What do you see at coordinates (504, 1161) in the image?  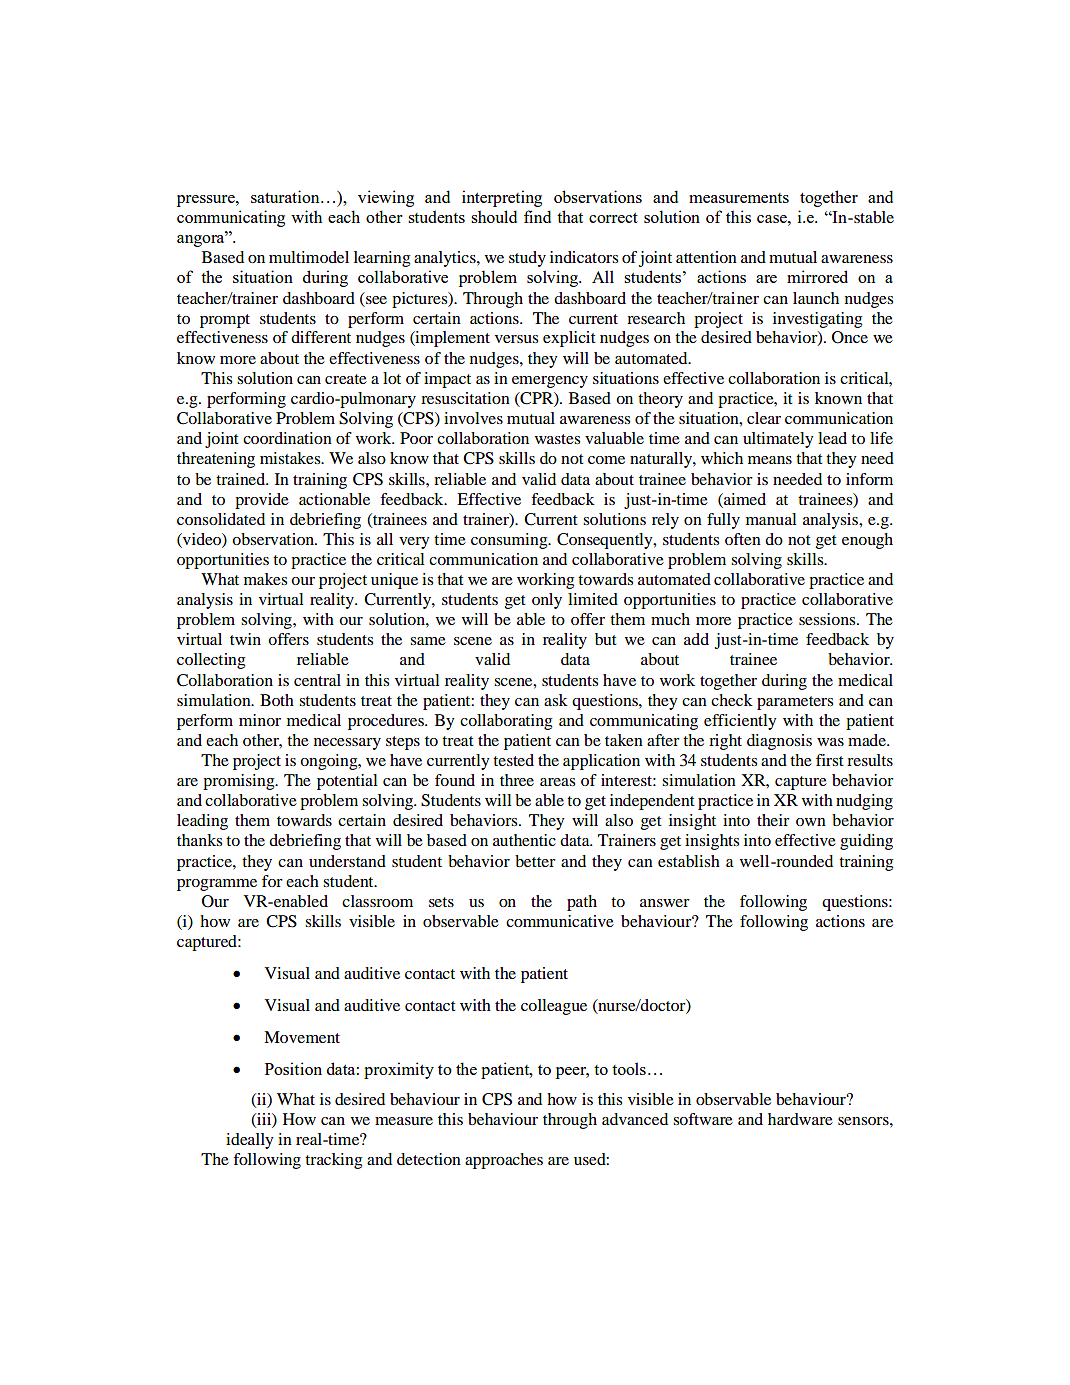 I see `approaches` at bounding box center [504, 1161].
